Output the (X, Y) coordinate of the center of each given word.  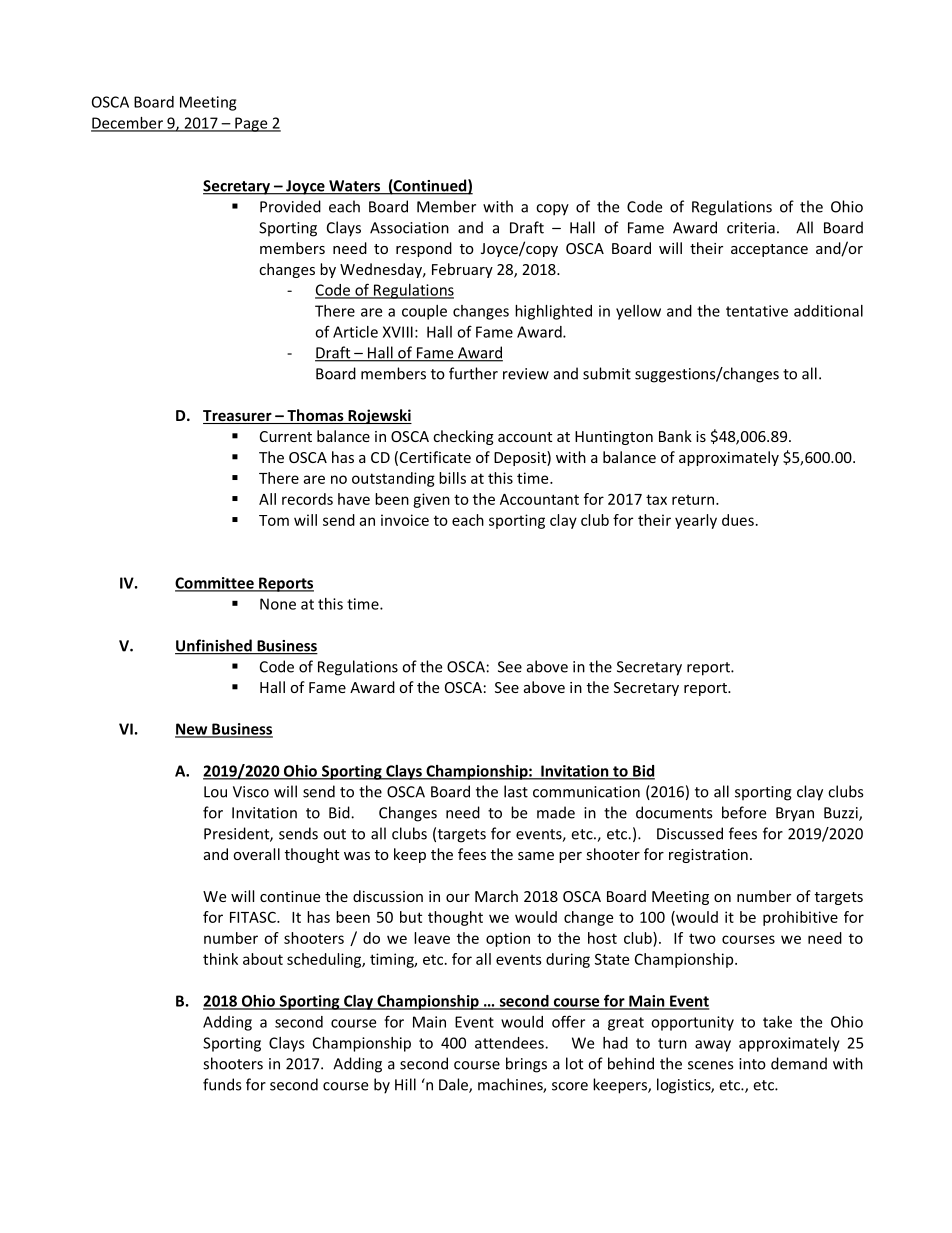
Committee (215, 584)
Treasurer (238, 417)
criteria (751, 228)
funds (222, 1084)
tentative (757, 311)
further (473, 373)
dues (738, 520)
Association (409, 228)
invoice (405, 520)
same (536, 856)
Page (251, 124)
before (744, 812)
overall (256, 854)
